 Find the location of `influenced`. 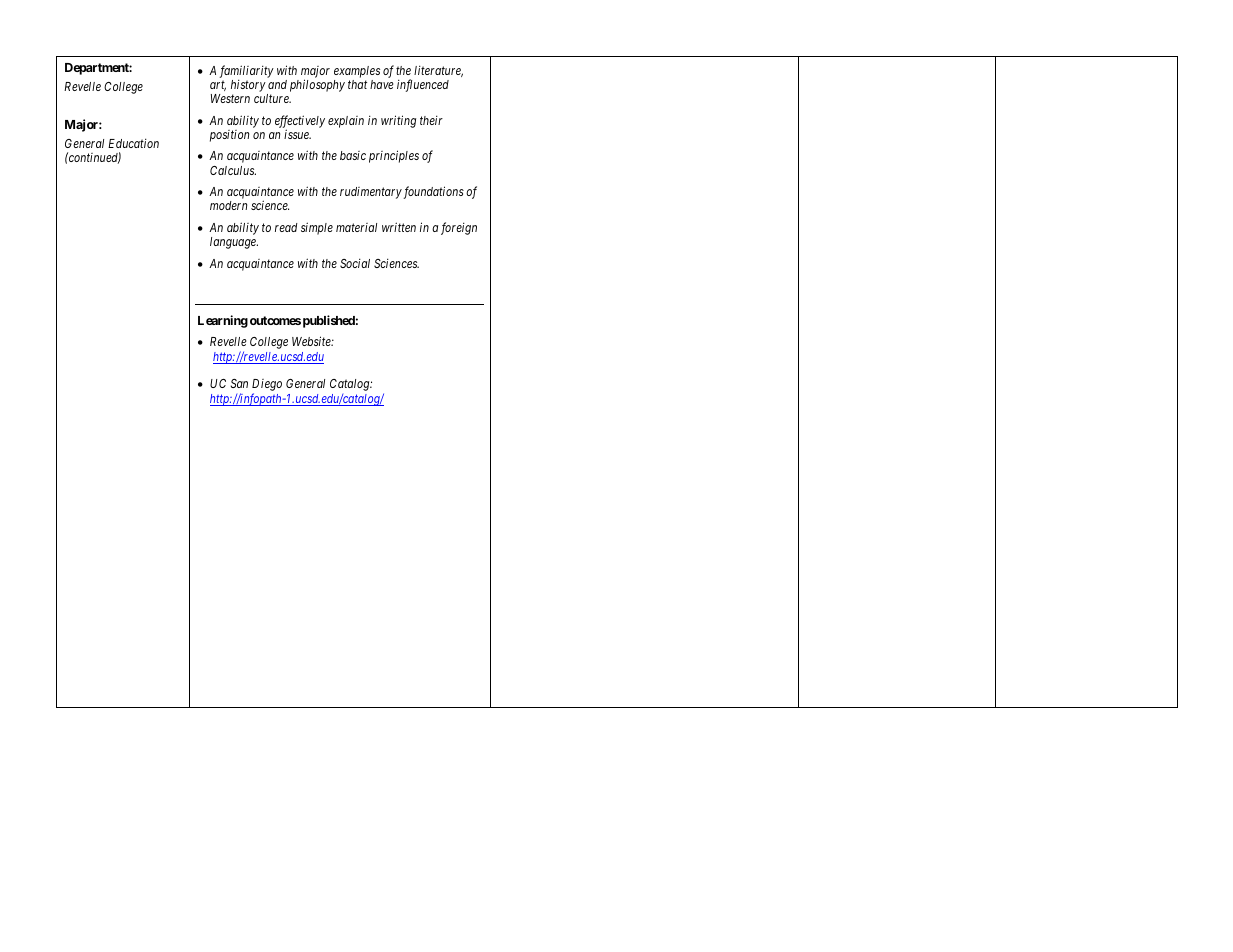

influenced is located at coordinates (423, 85).
